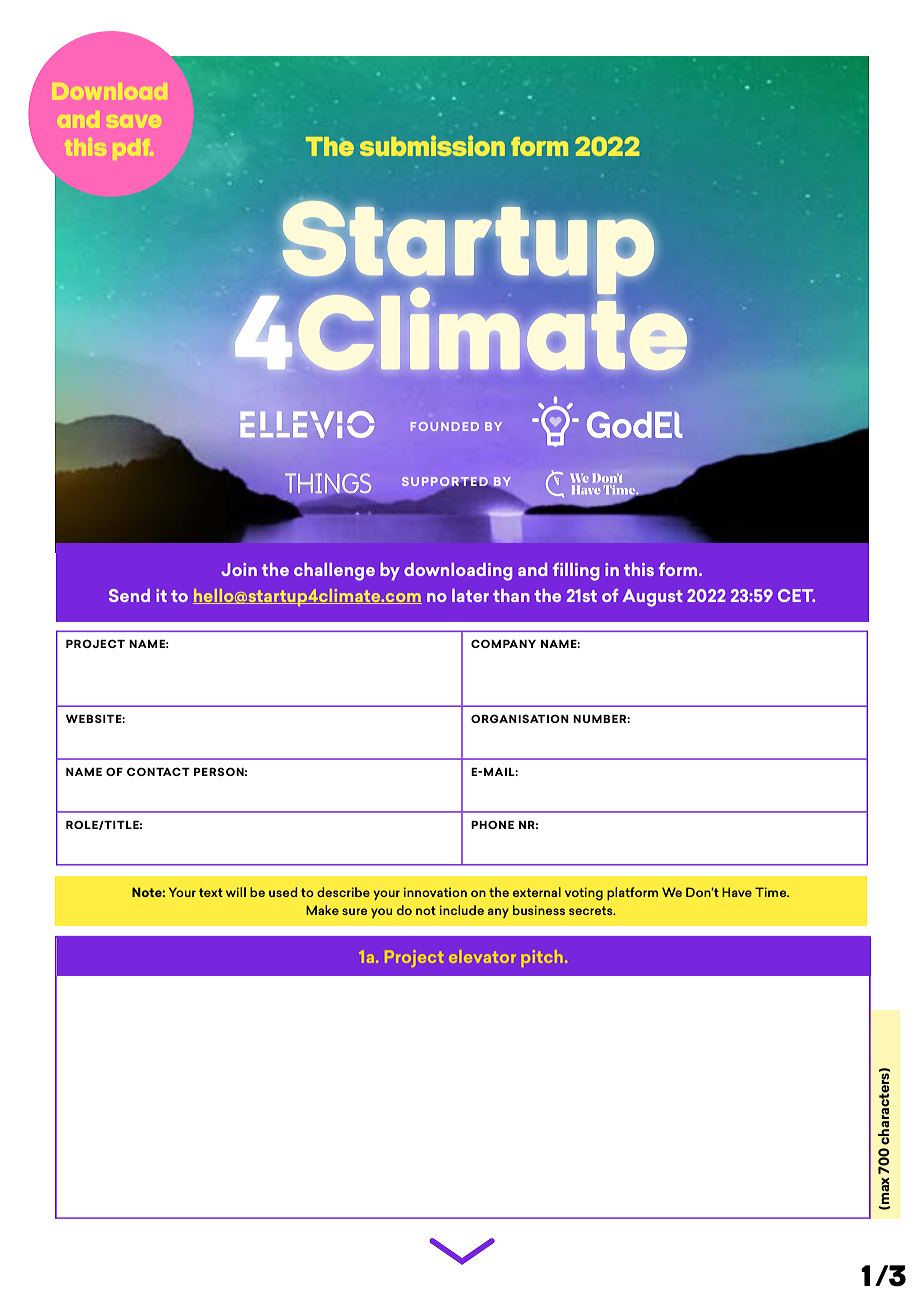  Describe the element at coordinates (737, 892) in the screenshot. I see `Have` at that location.
